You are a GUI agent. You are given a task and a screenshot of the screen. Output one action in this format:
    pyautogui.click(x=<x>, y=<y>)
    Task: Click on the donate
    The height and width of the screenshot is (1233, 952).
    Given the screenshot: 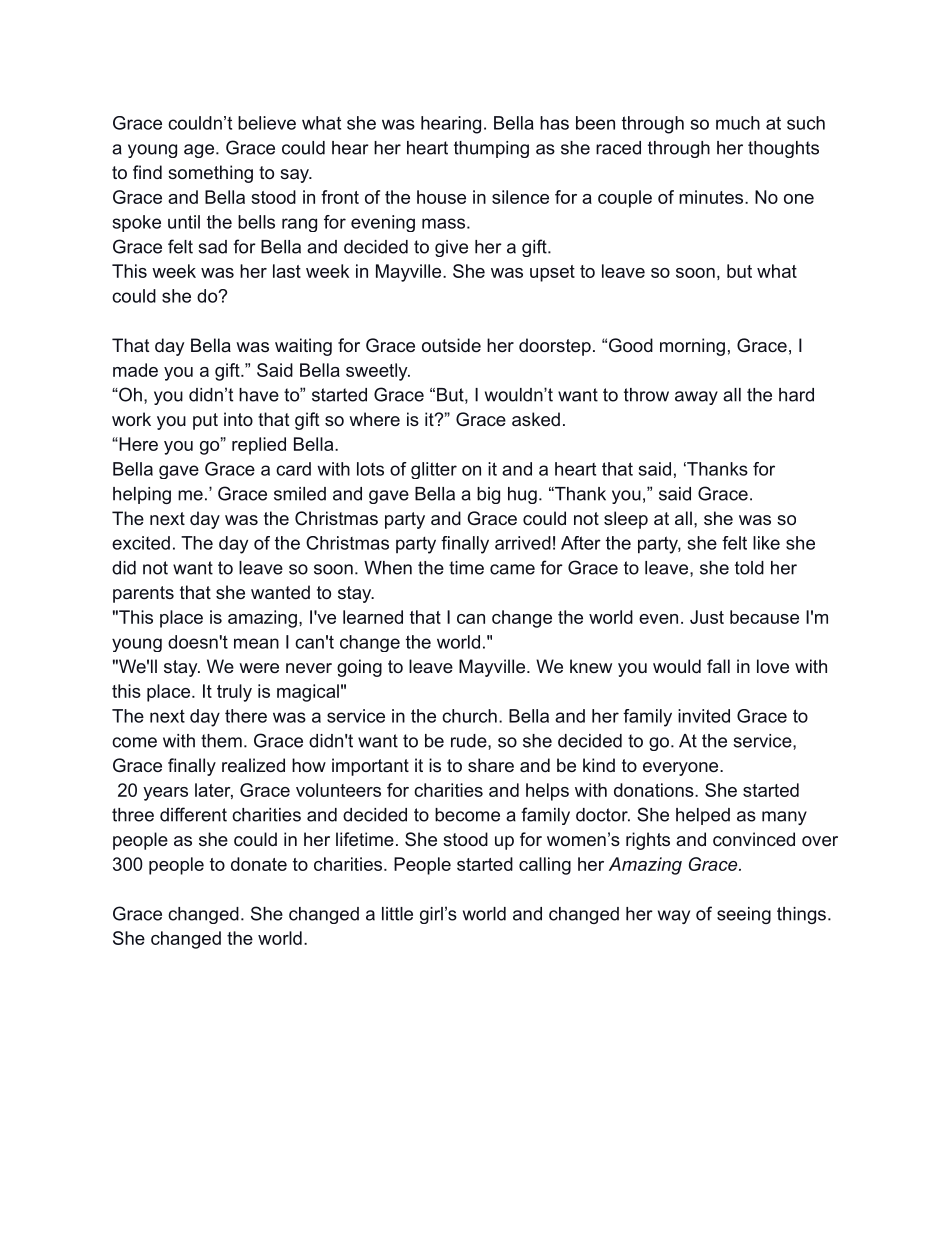 What is the action you would take?
    pyautogui.click(x=259, y=864)
